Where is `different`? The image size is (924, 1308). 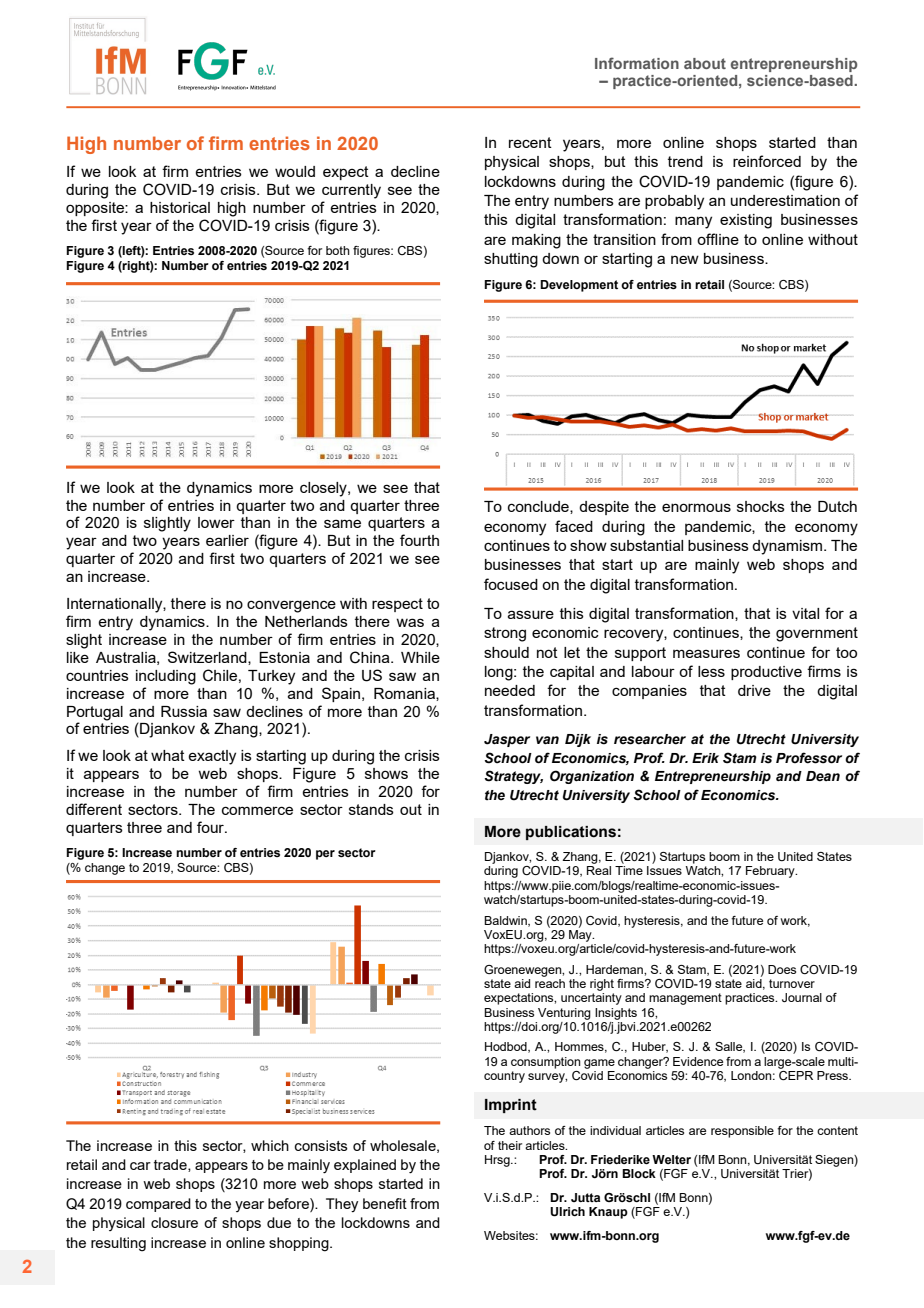
different is located at coordinates (94, 809).
